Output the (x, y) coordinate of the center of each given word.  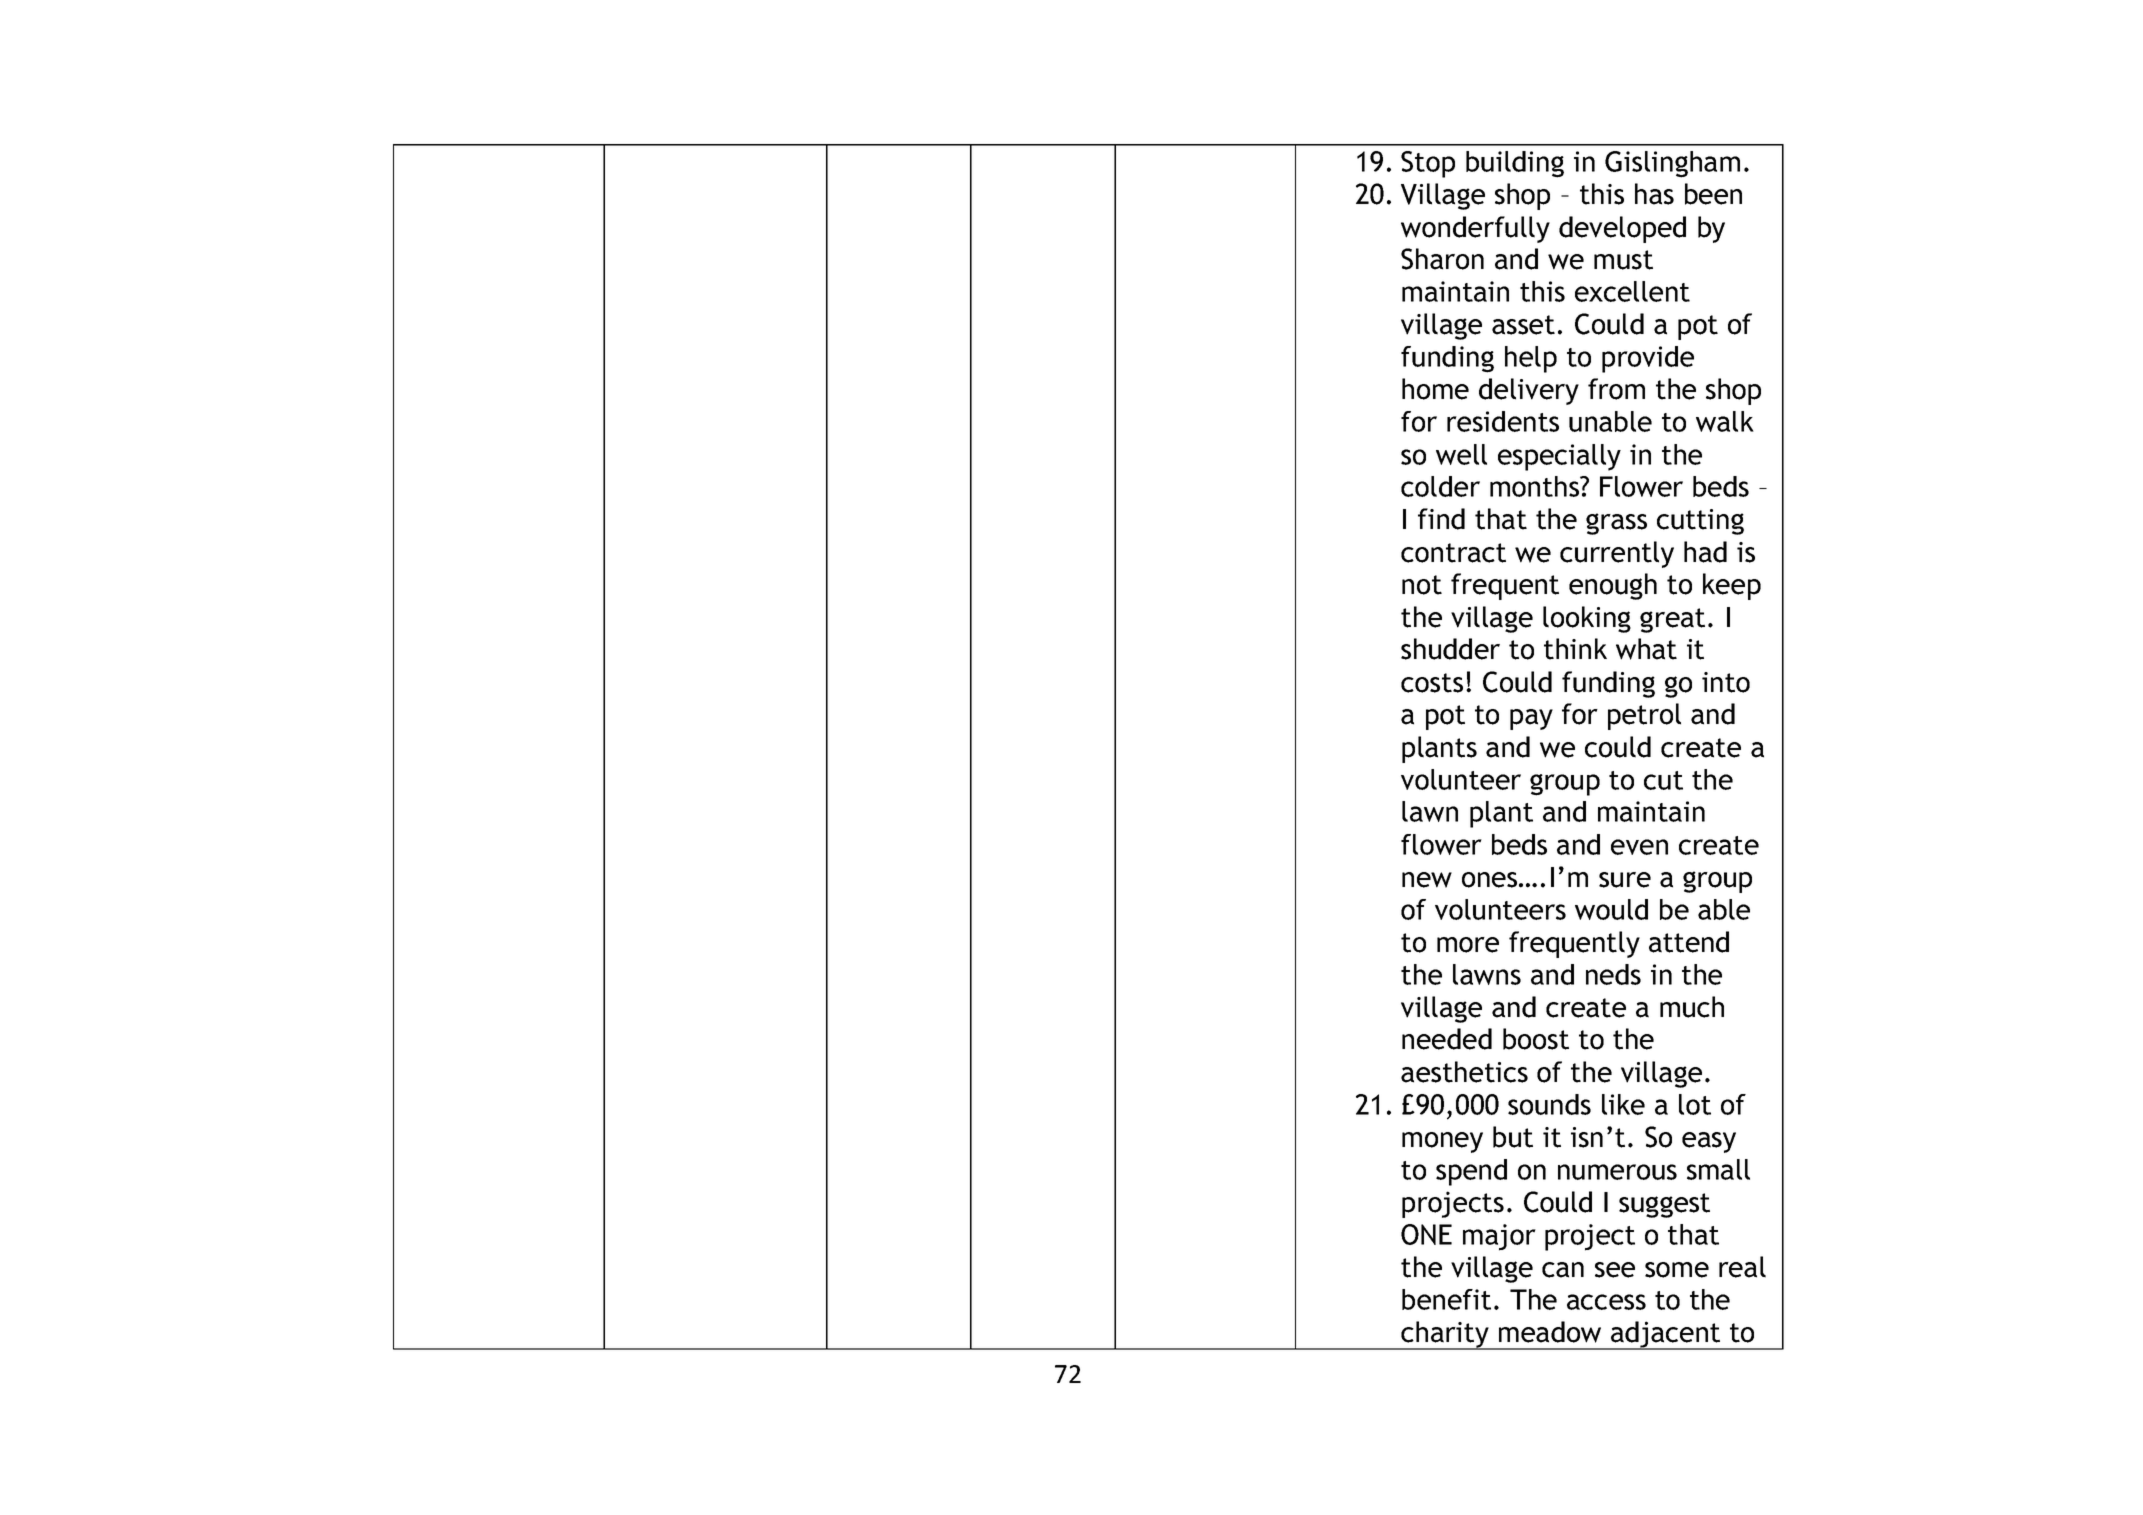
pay (1531, 719)
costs (1432, 683)
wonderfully (1475, 229)
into (1726, 682)
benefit (1446, 1299)
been (1713, 194)
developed (1622, 229)
